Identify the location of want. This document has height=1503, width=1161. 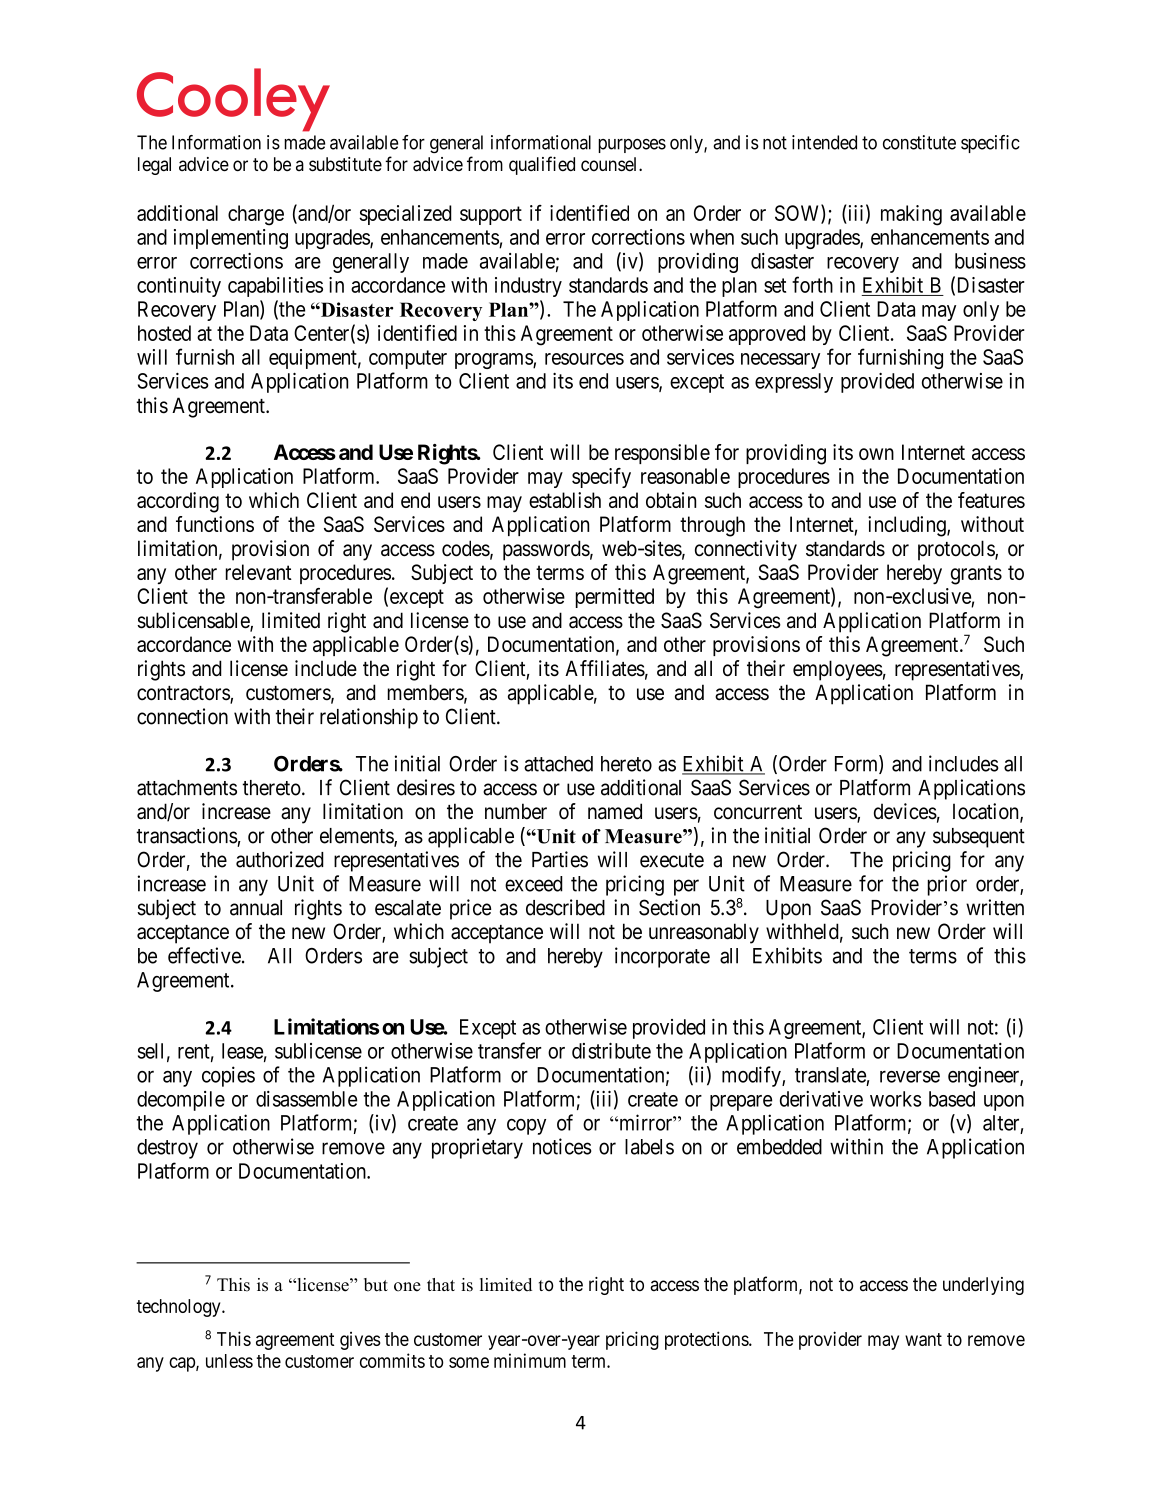
(923, 1339).
